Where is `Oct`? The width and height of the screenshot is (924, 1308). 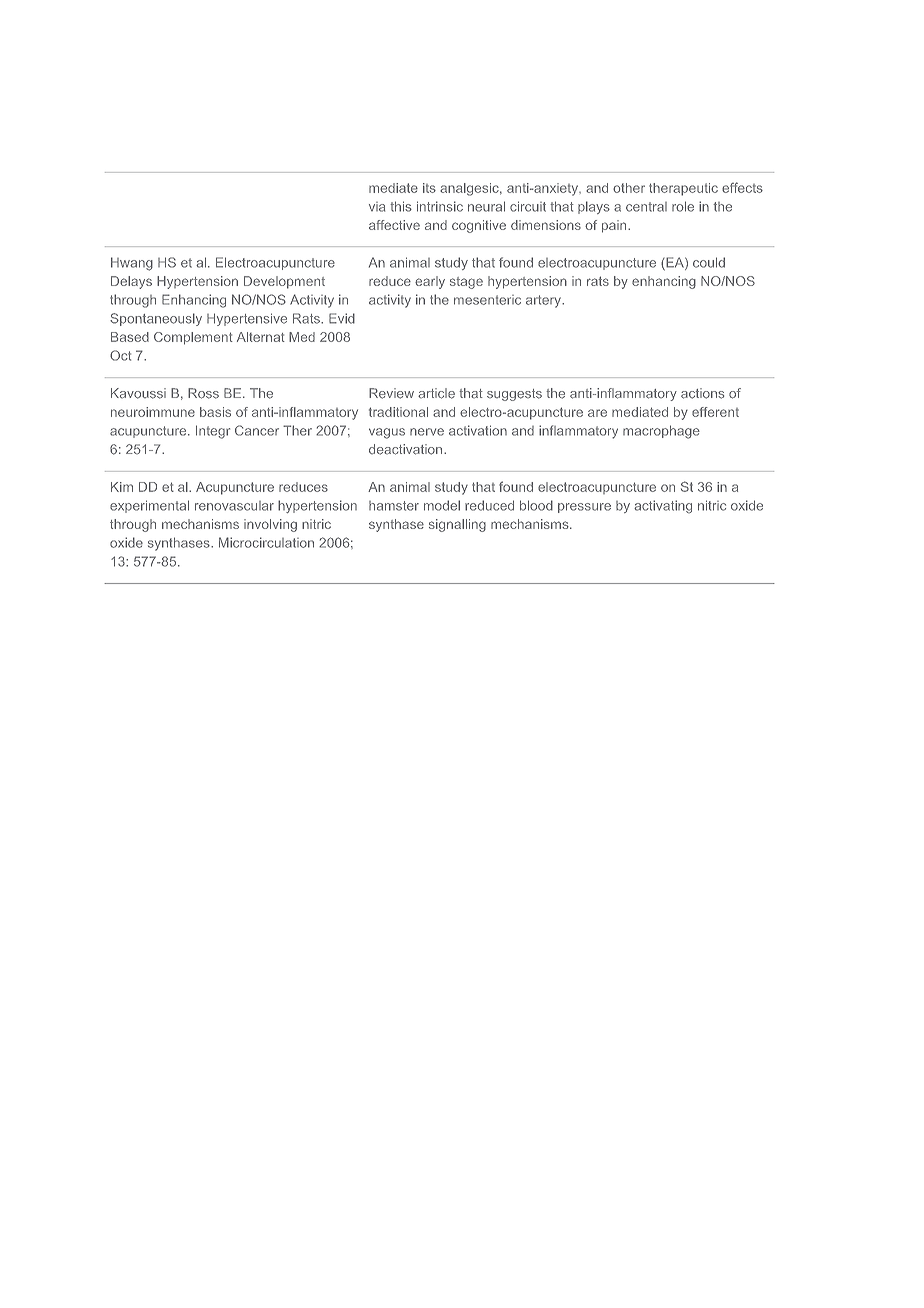
Oct is located at coordinates (120, 355).
